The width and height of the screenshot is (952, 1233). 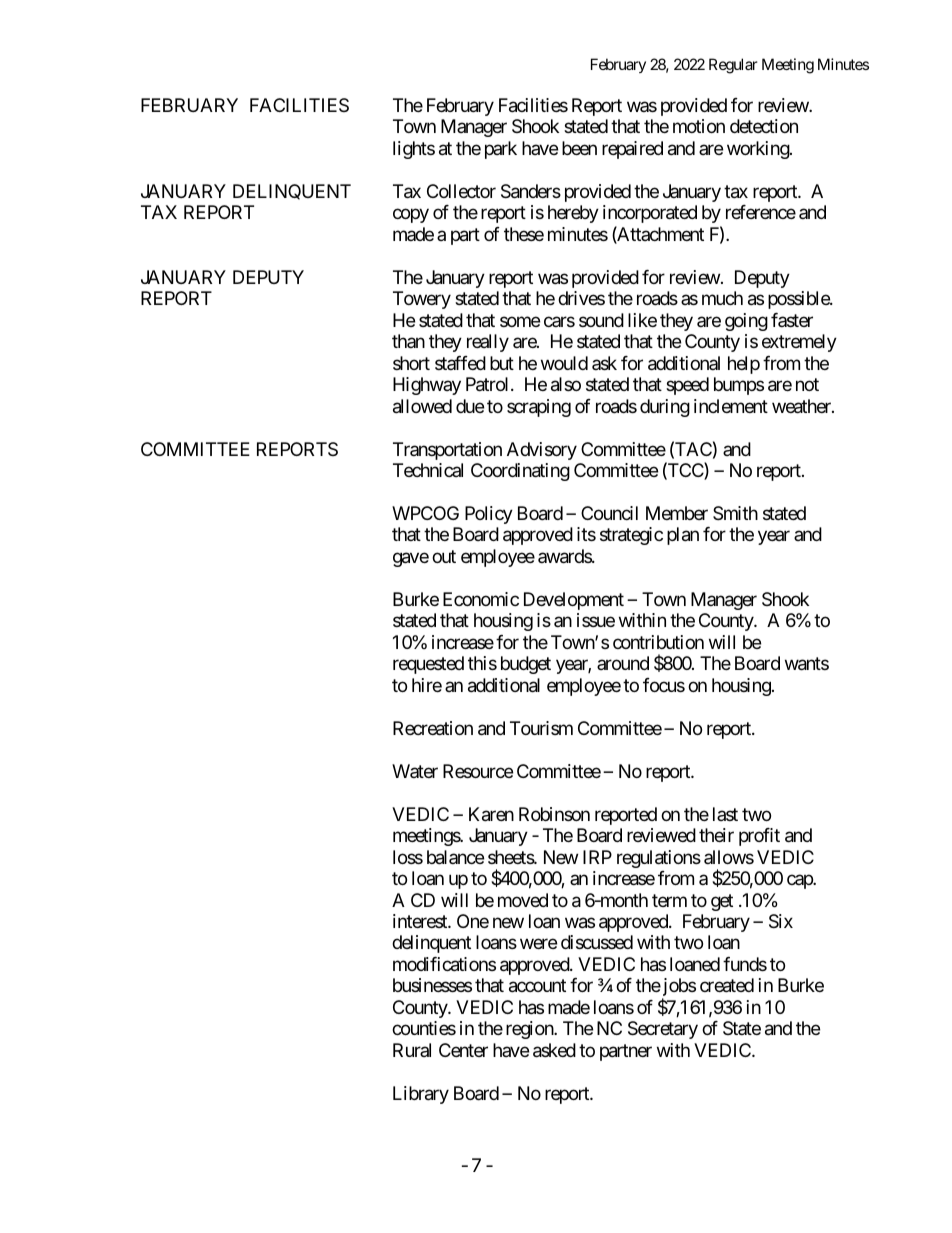 What do you see at coordinates (658, 642) in the screenshot?
I see `contribution` at bounding box center [658, 642].
